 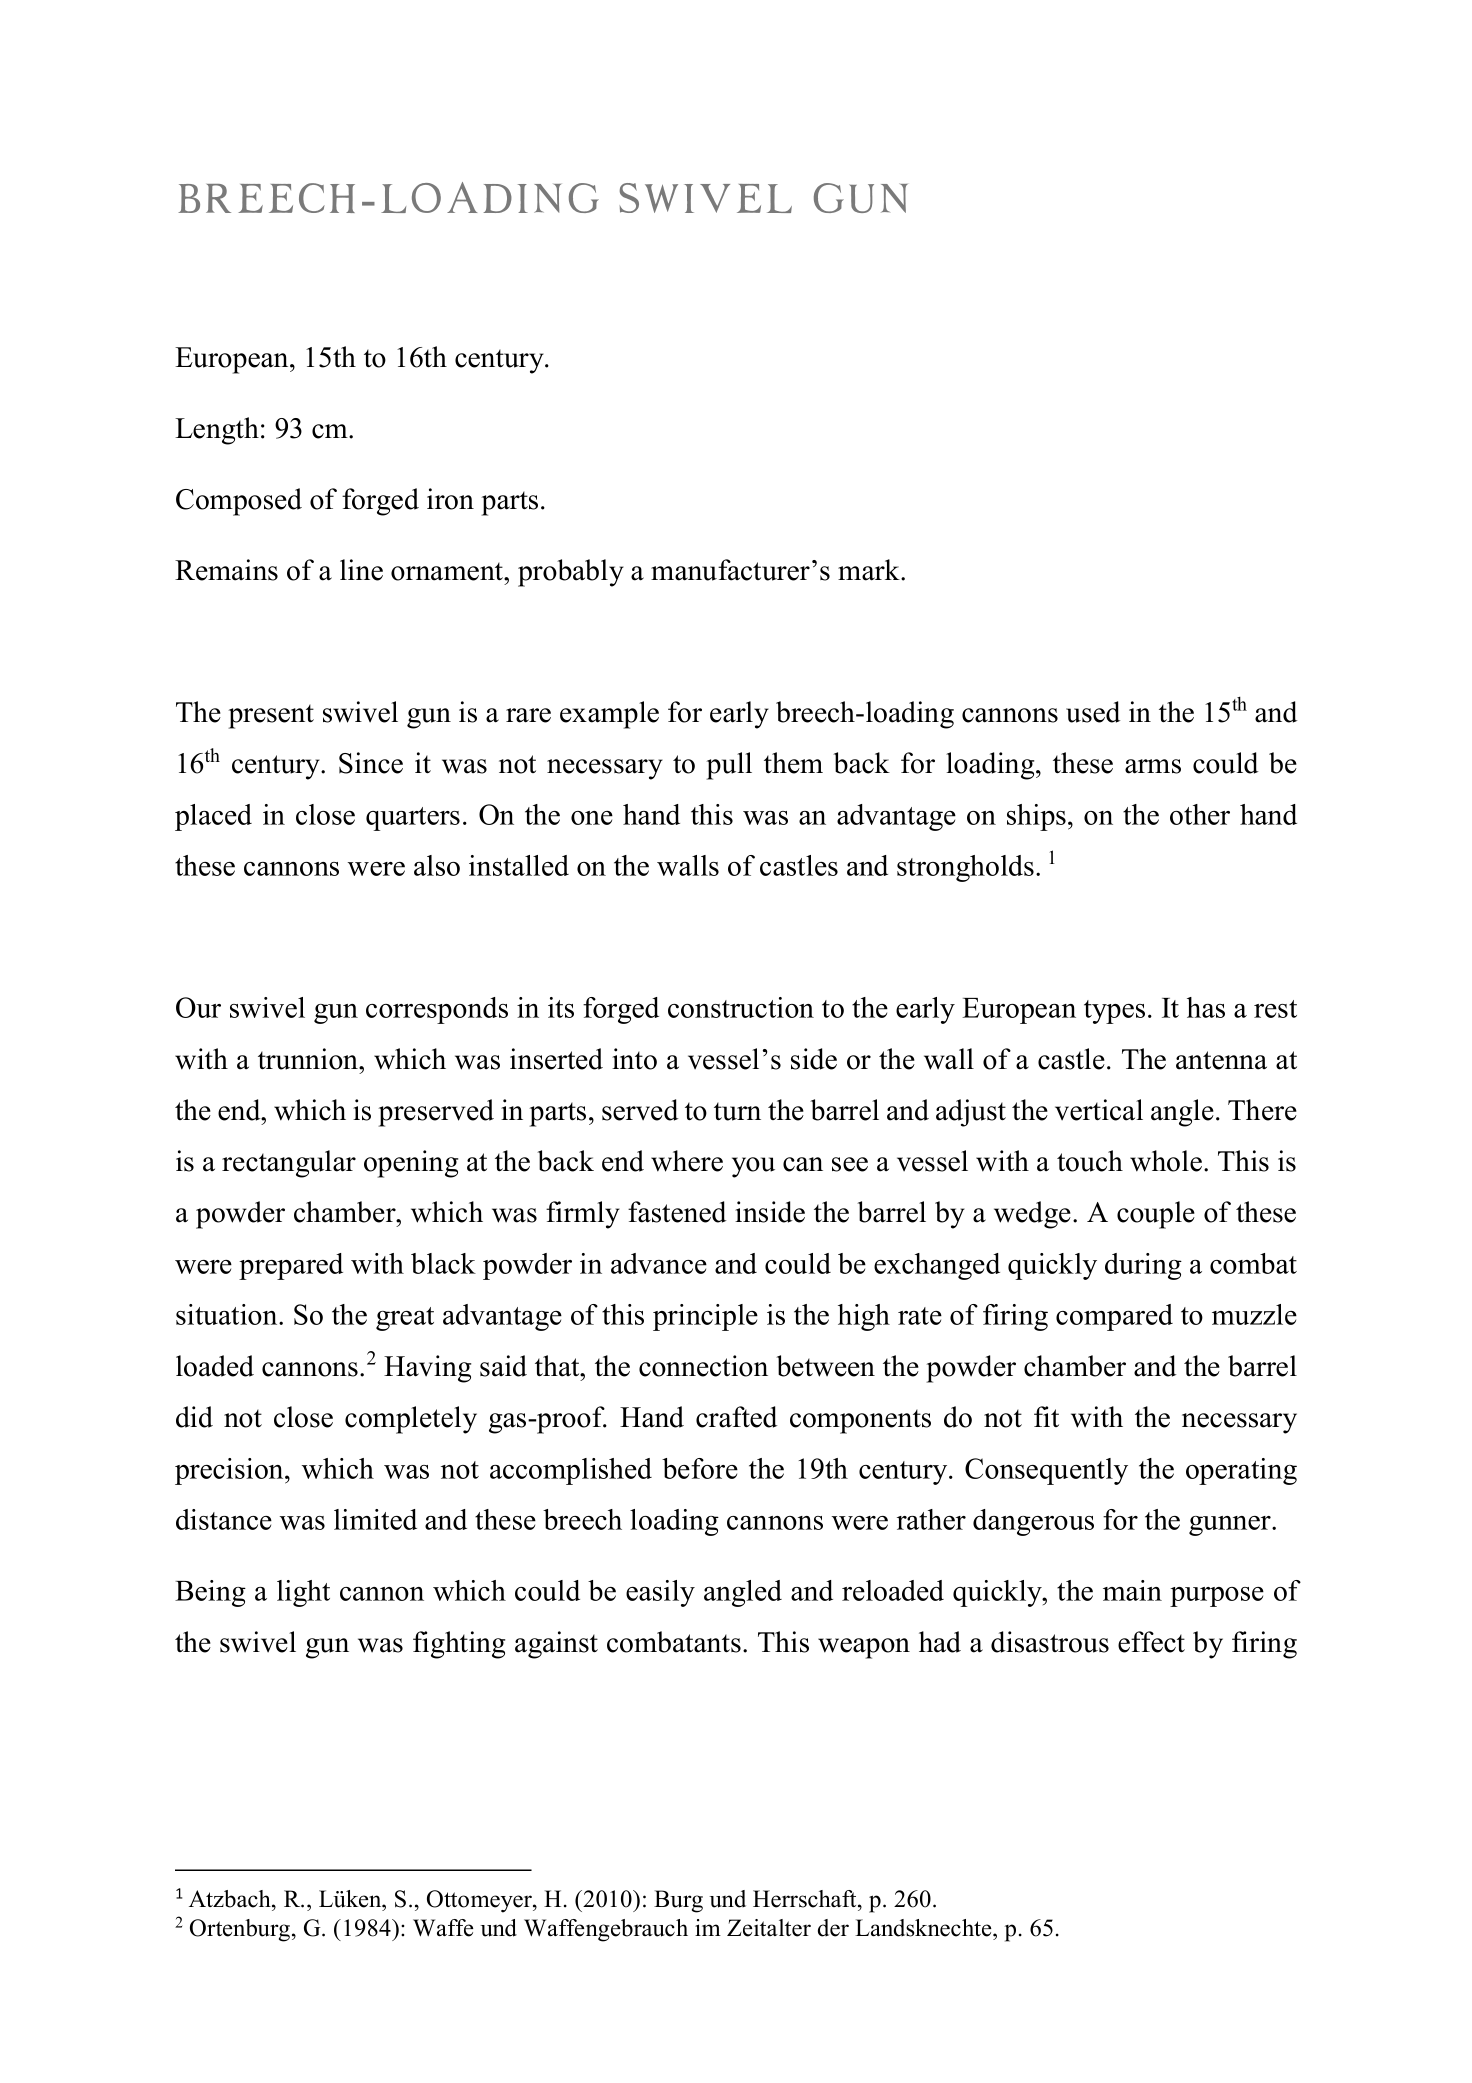 I want to click on types, so click(x=1114, y=1012).
